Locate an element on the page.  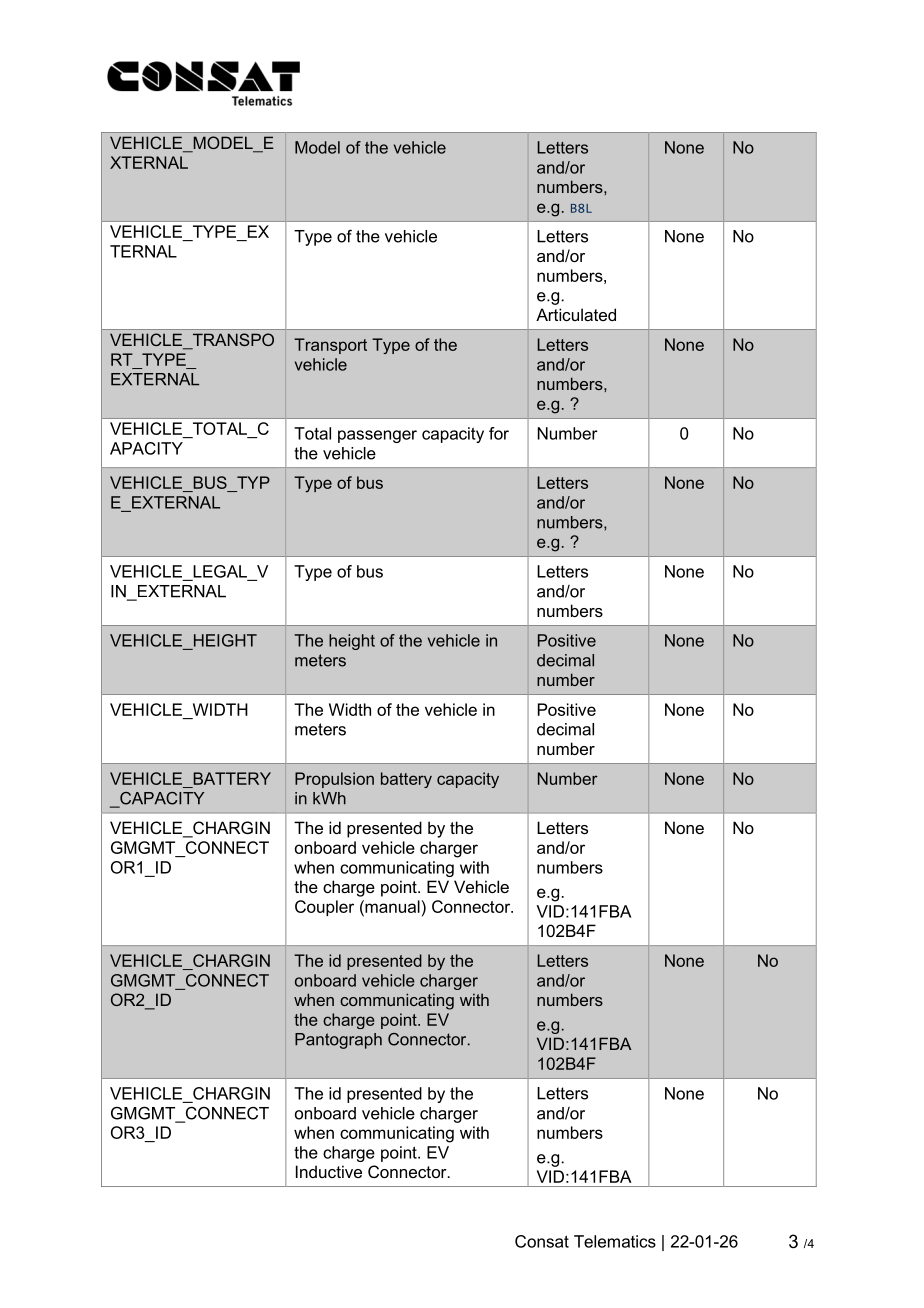
Articulated is located at coordinates (576, 314).
